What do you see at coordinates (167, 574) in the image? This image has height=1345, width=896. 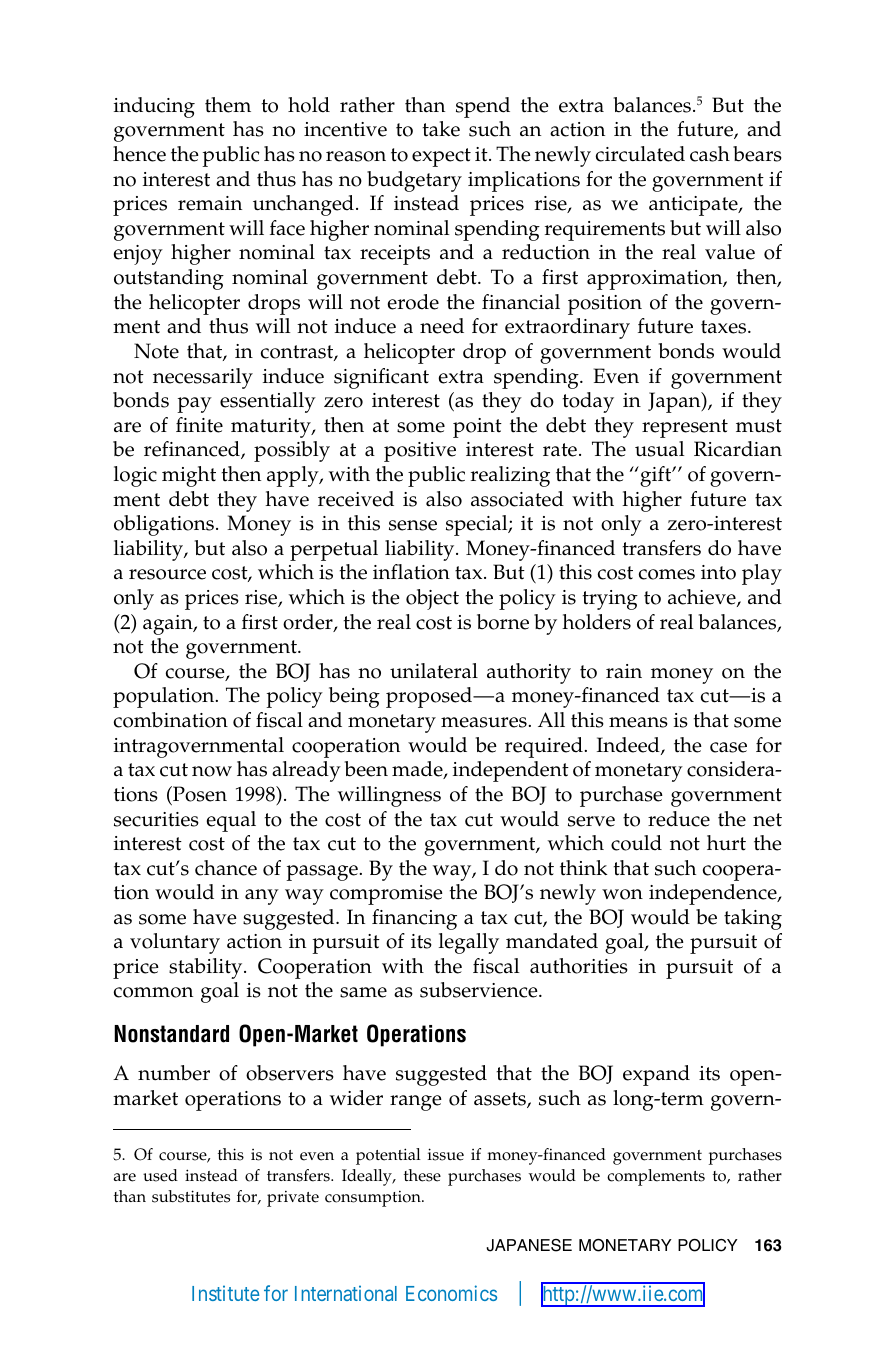 I see `resource` at bounding box center [167, 574].
